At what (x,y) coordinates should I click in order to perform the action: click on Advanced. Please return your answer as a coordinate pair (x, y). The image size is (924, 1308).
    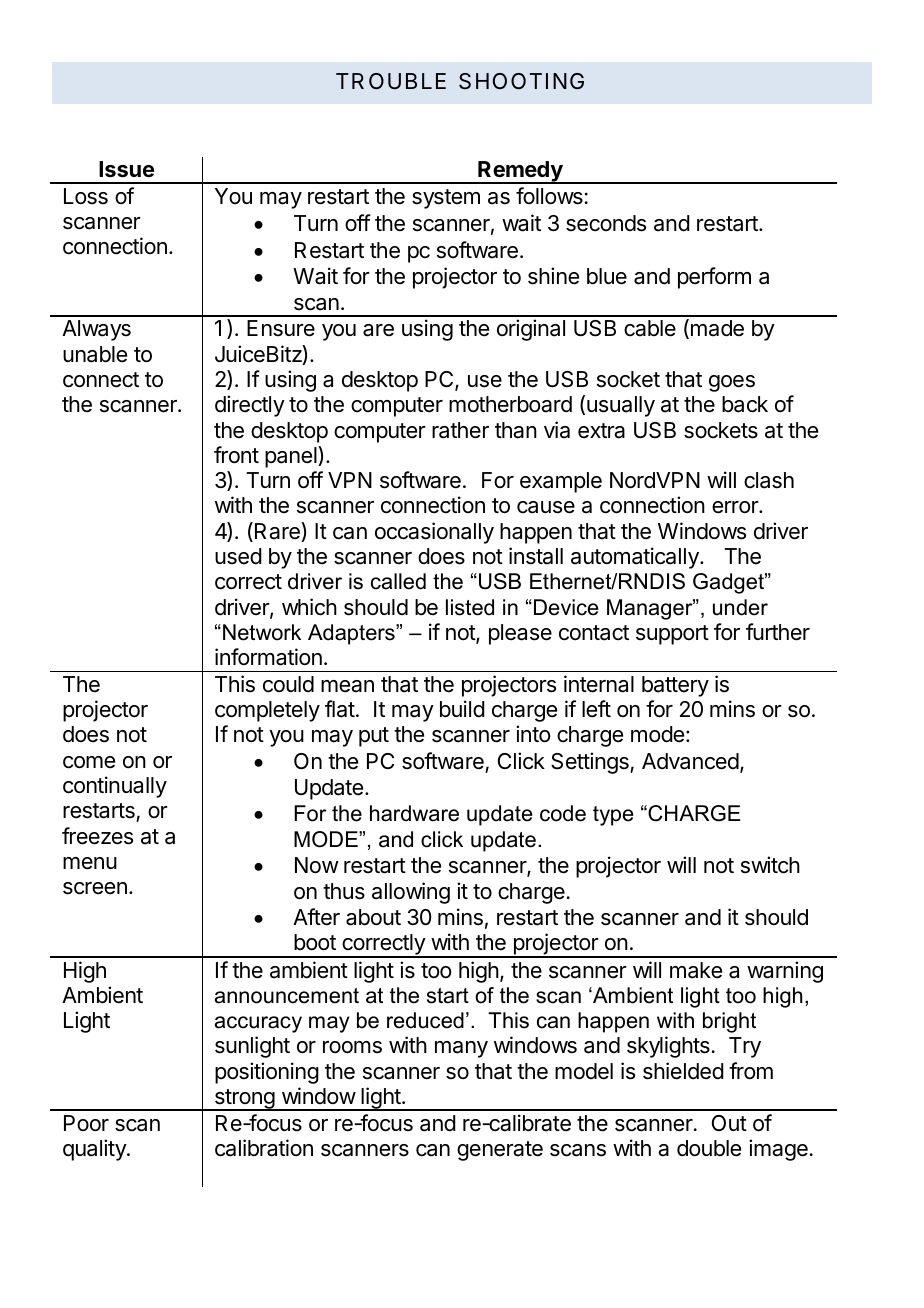
    Looking at the image, I should click on (690, 761).
